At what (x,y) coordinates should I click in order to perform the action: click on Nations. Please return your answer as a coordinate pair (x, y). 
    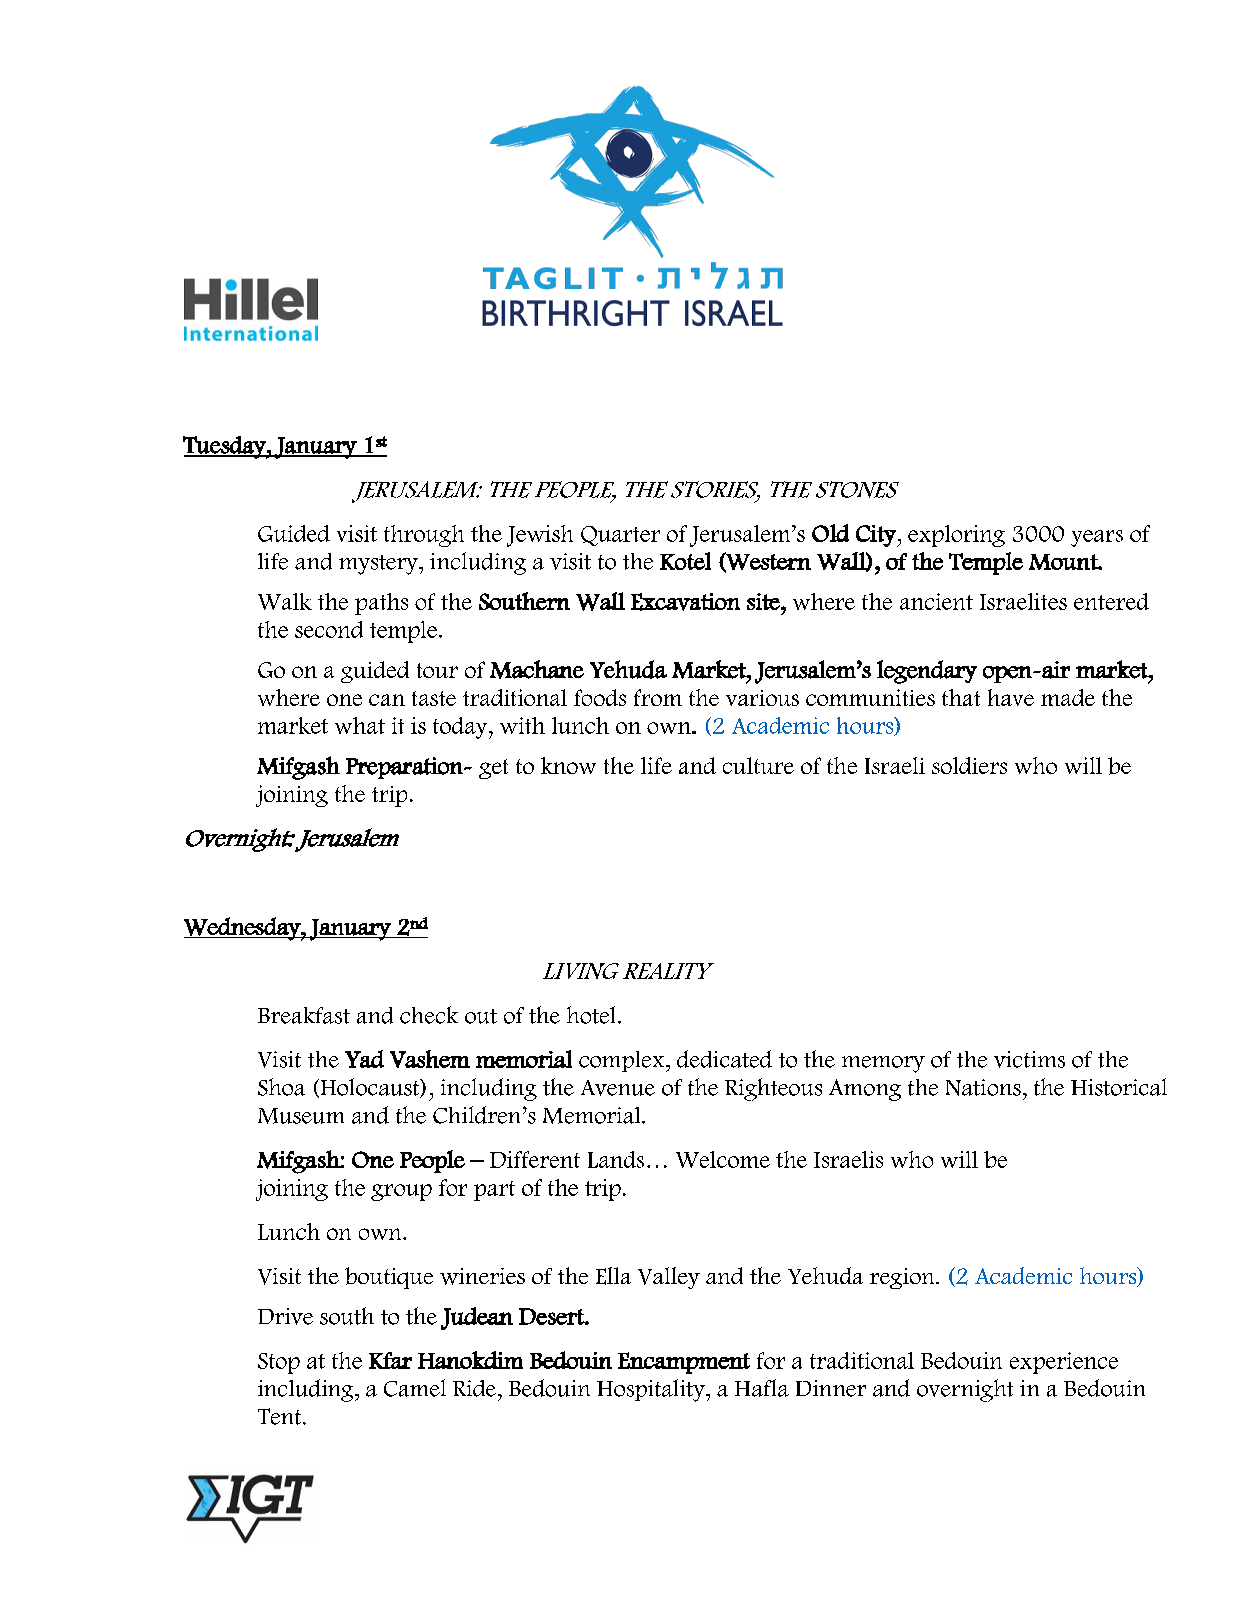
    Looking at the image, I should click on (983, 1087).
